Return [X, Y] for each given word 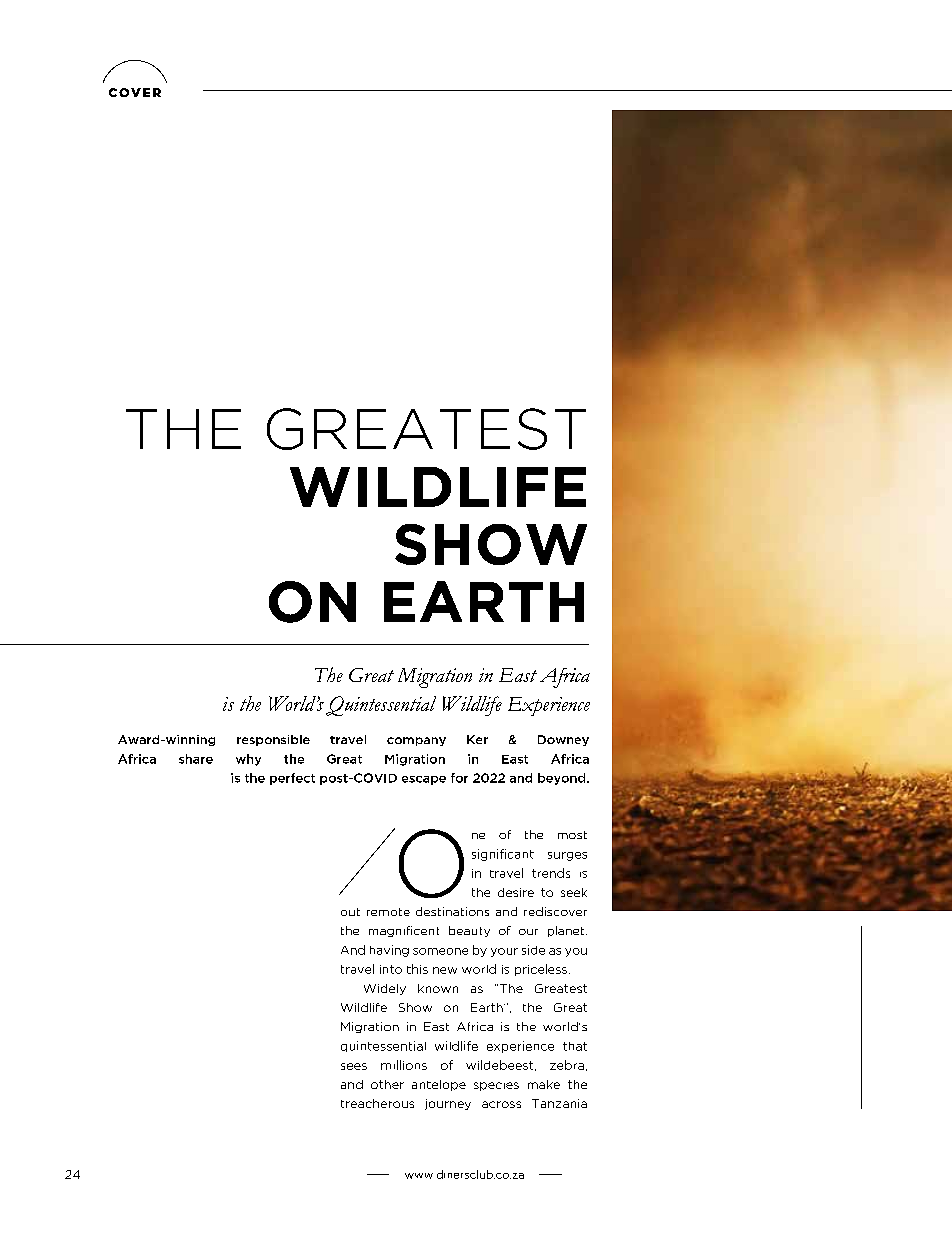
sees [354, 1066]
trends [551, 873]
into [391, 969]
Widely [385, 989]
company [416, 741]
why [248, 760]
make [544, 1084]
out [350, 912]
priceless [541, 970]
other [387, 1084]
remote [388, 912]
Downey [563, 740]
